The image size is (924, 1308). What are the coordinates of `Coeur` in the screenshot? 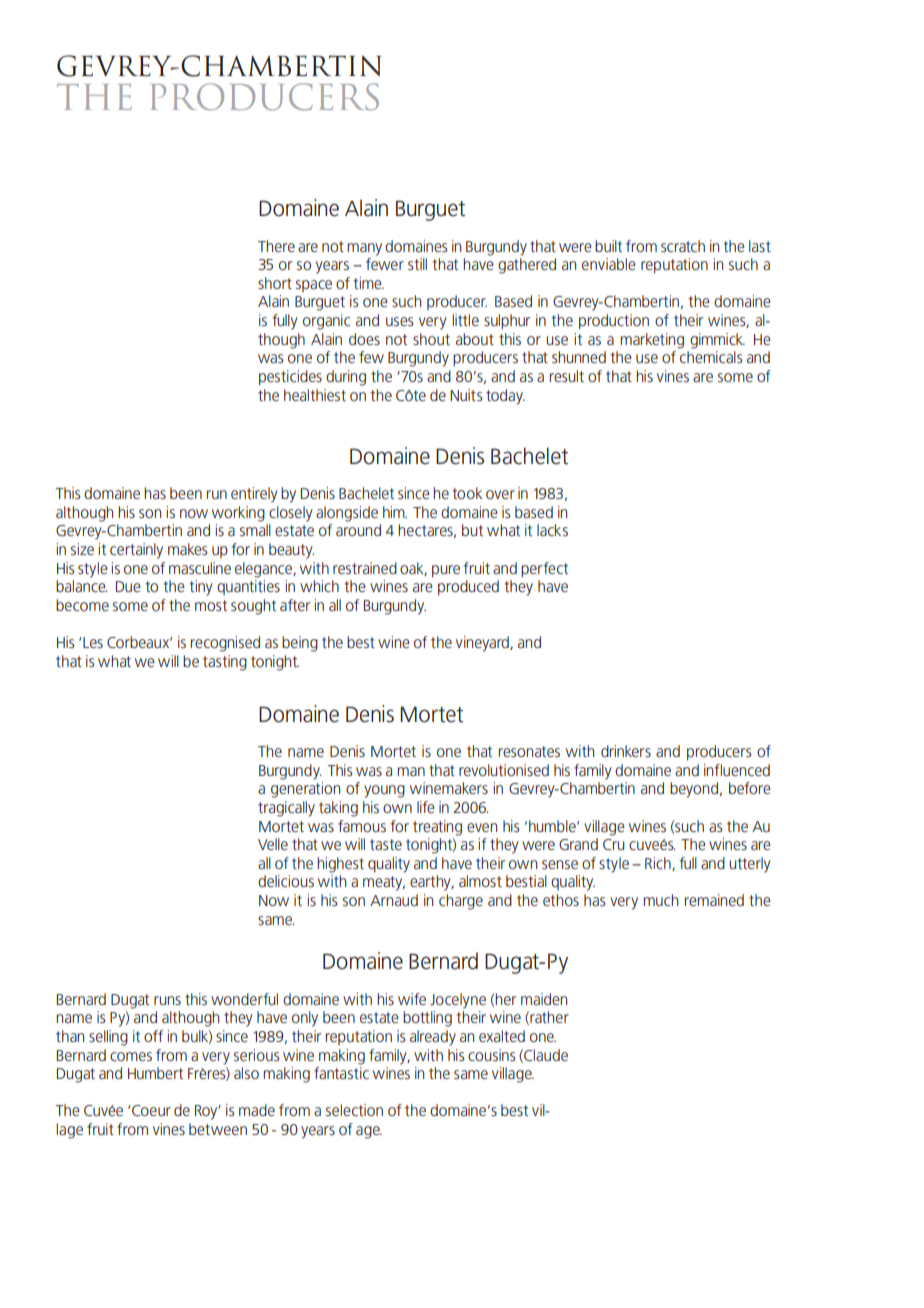 It's located at (151, 1110).
